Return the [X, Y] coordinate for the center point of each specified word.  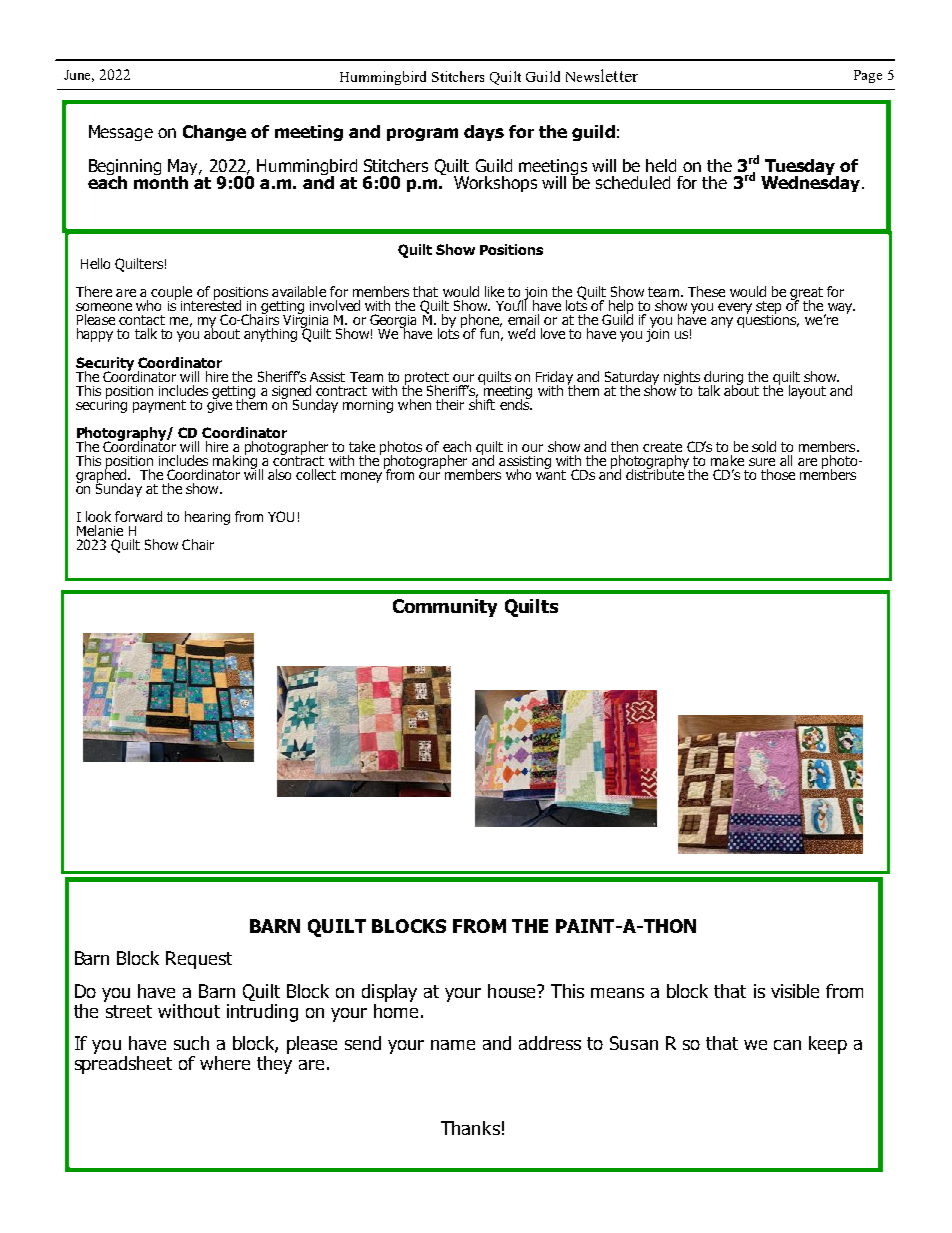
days [484, 133]
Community [445, 608]
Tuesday [800, 168]
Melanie [100, 530]
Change [214, 133]
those [778, 474]
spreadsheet [123, 1063]
